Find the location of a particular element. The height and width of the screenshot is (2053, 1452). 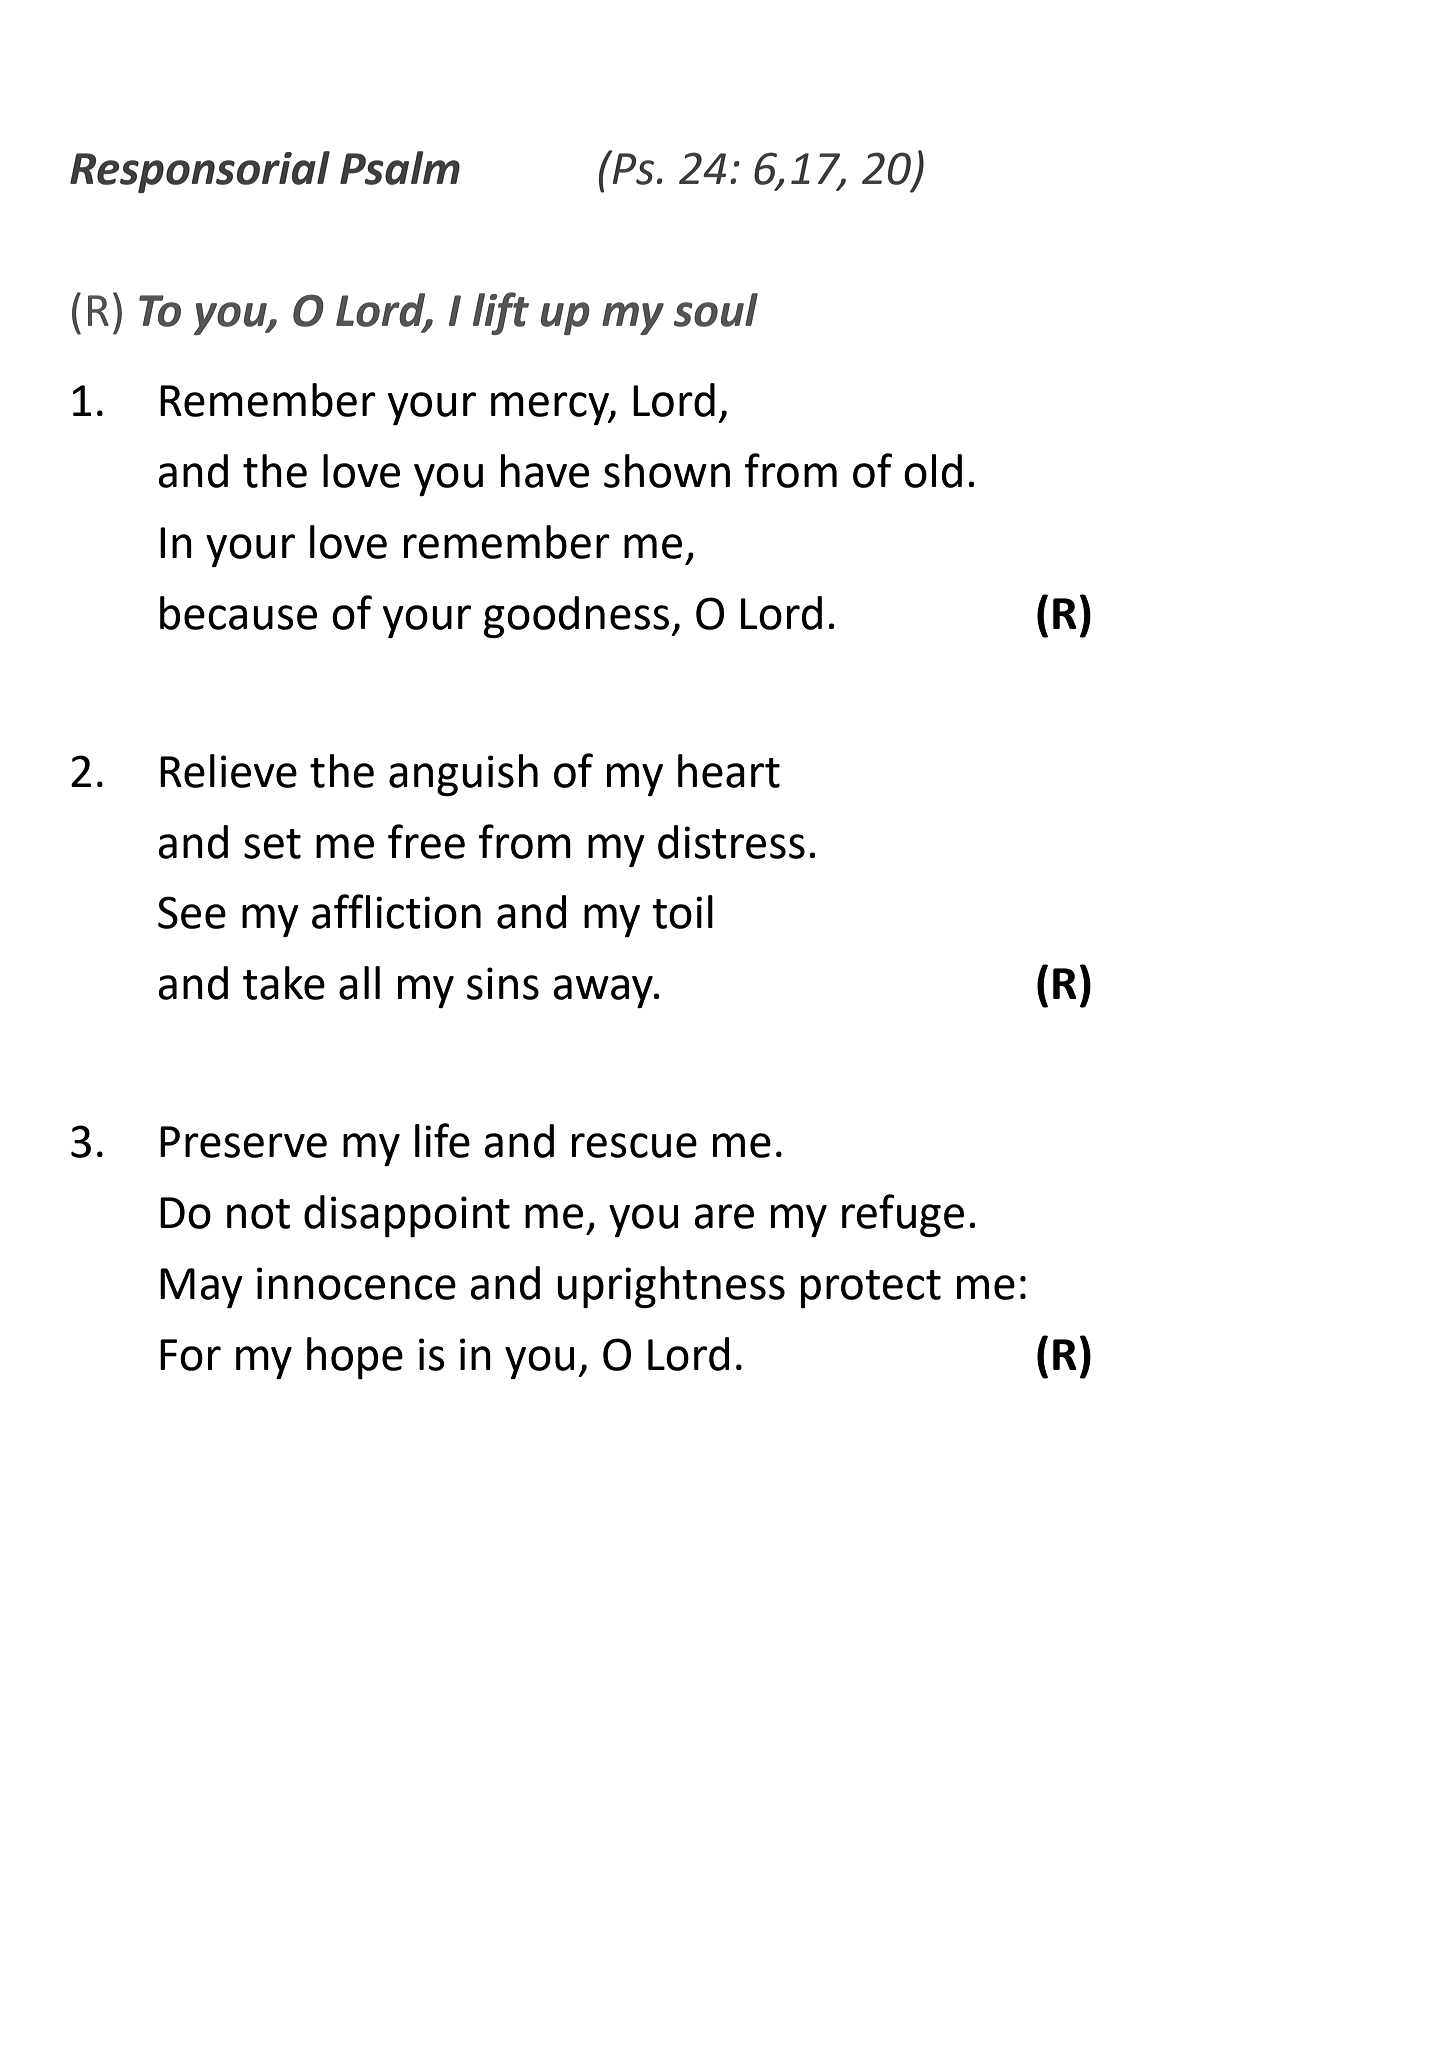

Psalm is located at coordinates (400, 168).
